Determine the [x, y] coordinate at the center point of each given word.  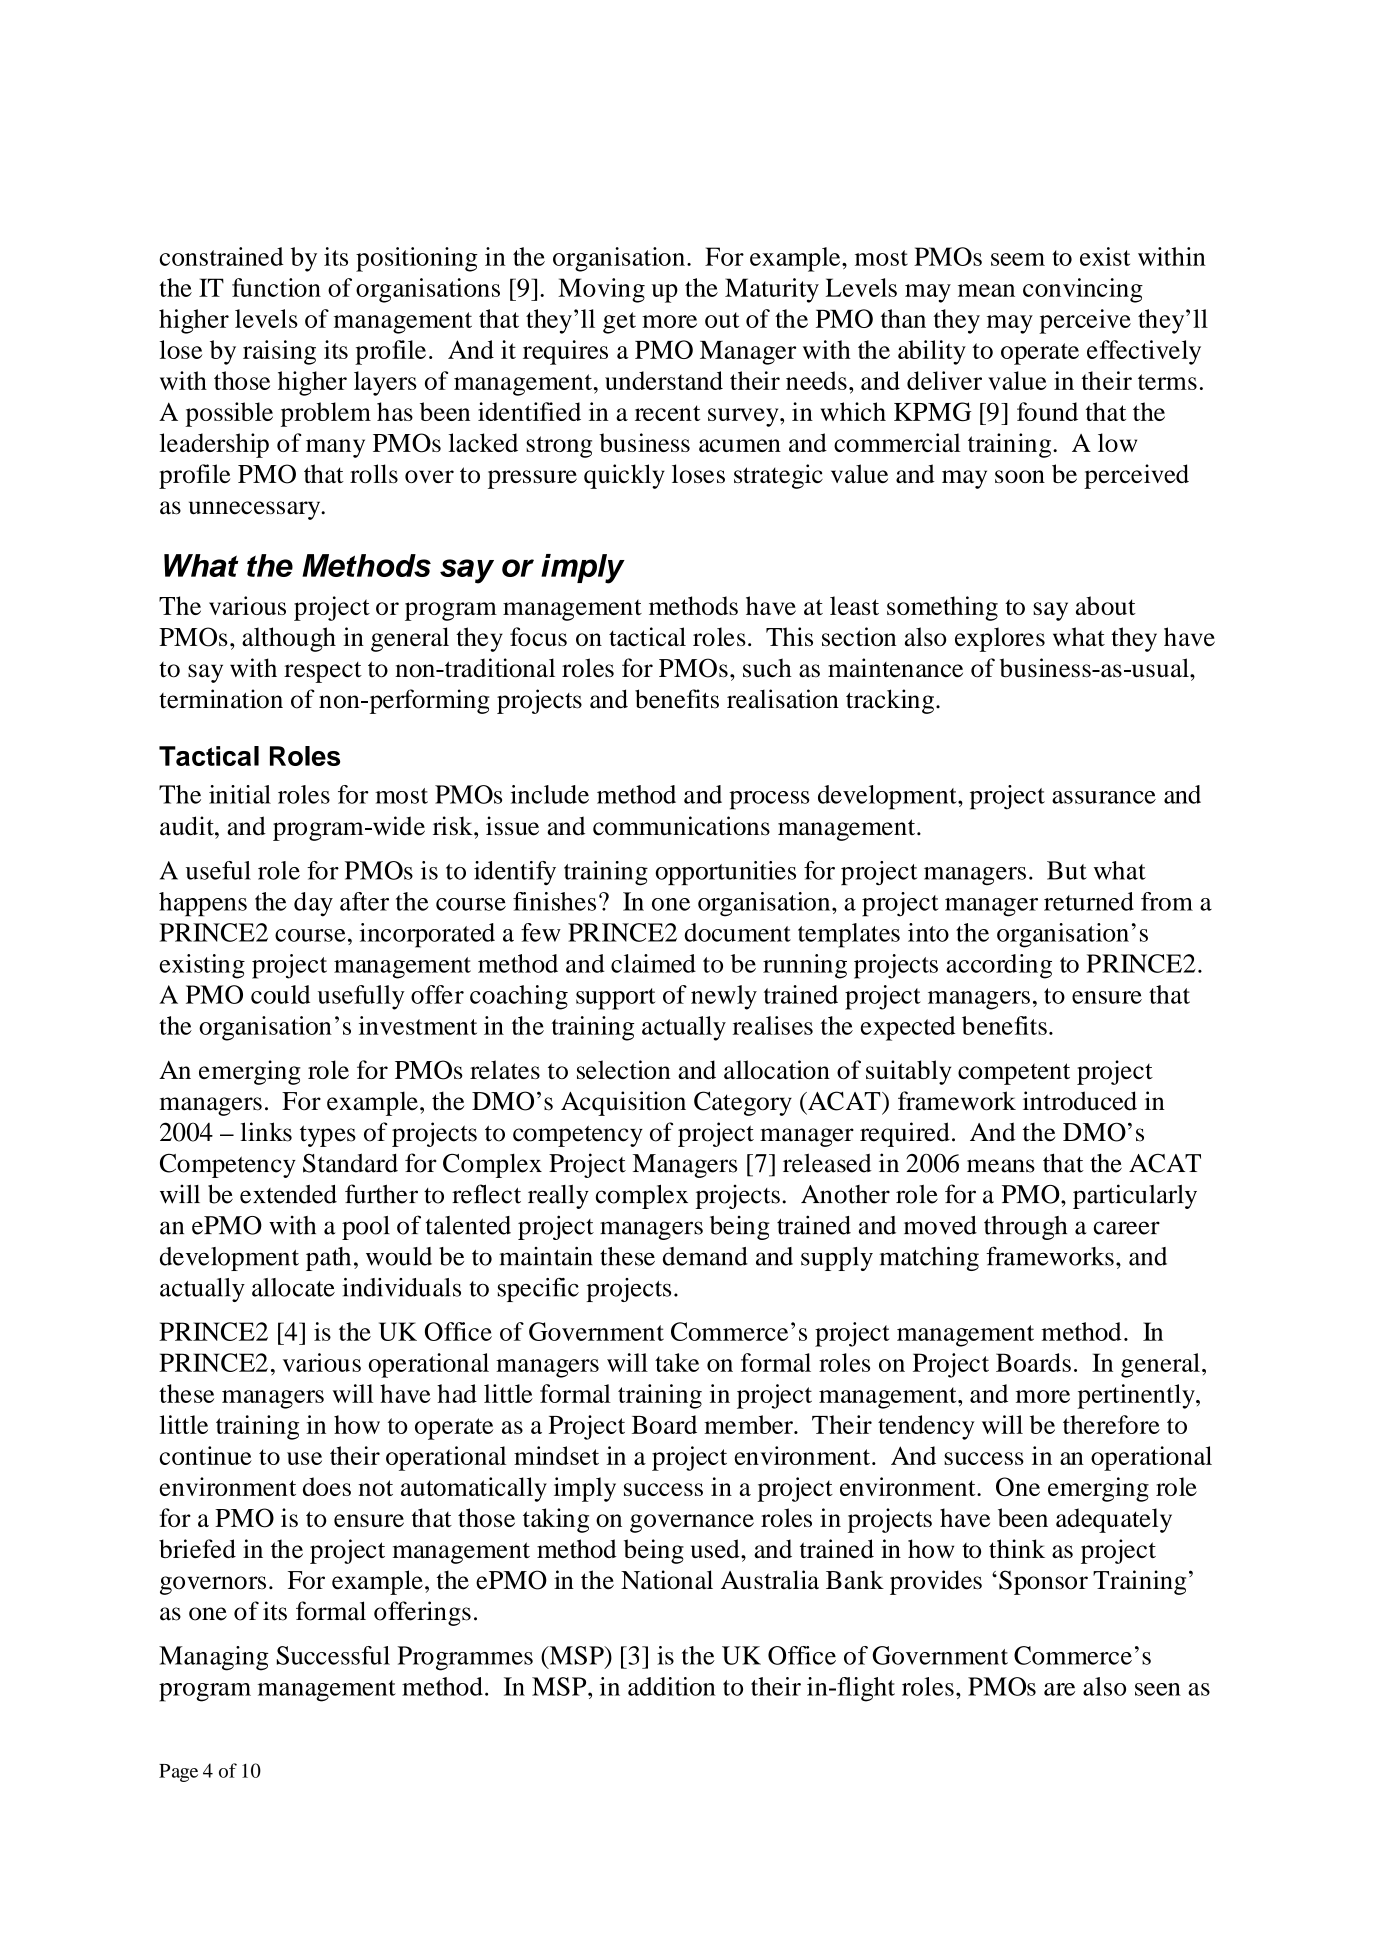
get [619, 323]
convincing [1083, 290]
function [276, 287]
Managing [214, 1658]
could [280, 994]
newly [724, 997]
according [999, 966]
